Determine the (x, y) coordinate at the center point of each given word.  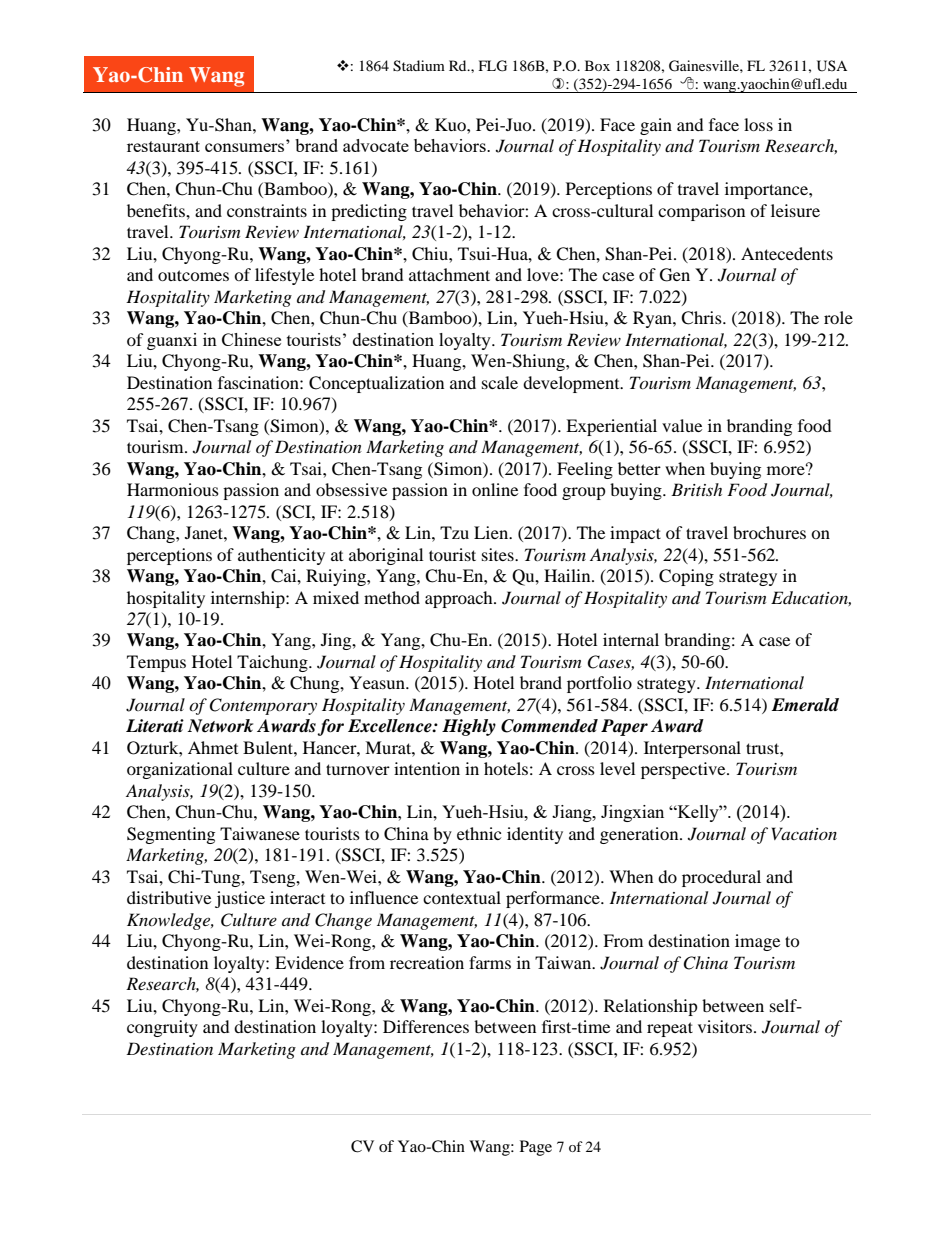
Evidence (309, 962)
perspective (684, 770)
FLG (493, 66)
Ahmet (213, 747)
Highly (469, 727)
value (682, 425)
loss (758, 124)
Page (536, 1148)
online (495, 489)
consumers (244, 147)
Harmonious (173, 489)
